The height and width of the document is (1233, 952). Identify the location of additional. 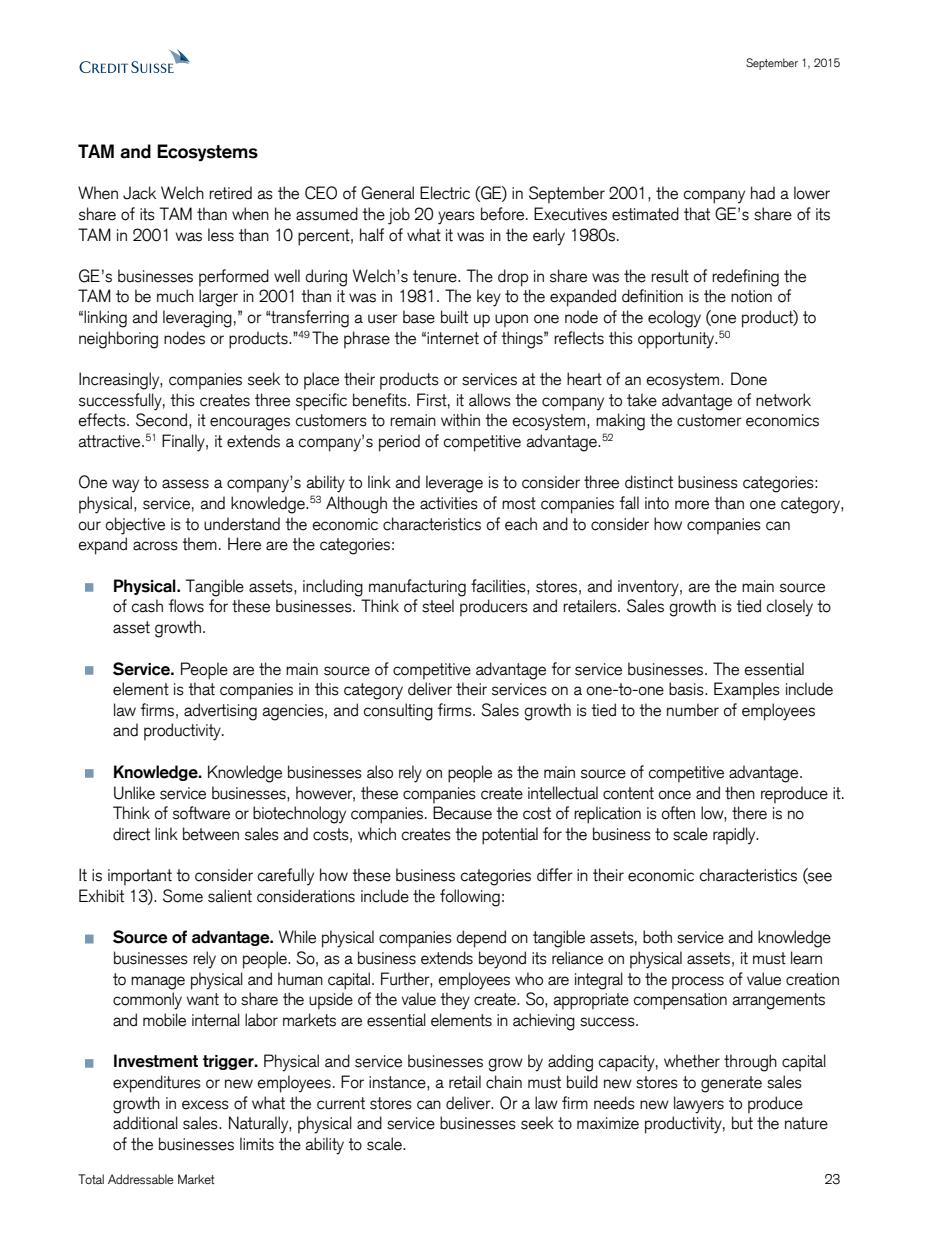
(145, 1123).
